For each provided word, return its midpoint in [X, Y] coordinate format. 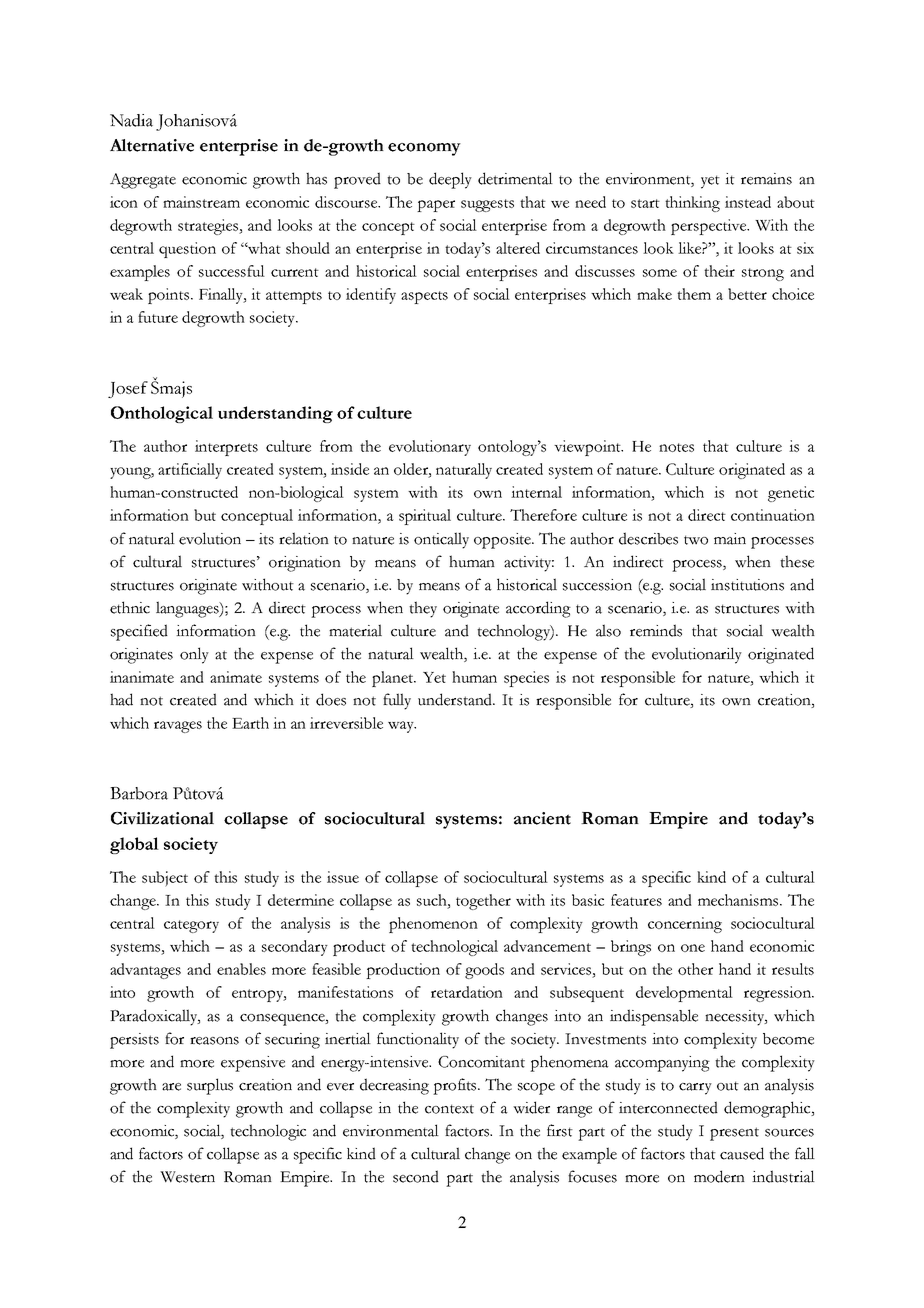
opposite [503, 541]
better [747, 294]
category [191, 926]
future [158, 317]
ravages [178, 727]
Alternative [152, 145]
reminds [656, 630]
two [696, 540]
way [402, 727]
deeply [450, 180]
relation [304, 538]
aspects [424, 297]
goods [484, 971]
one [693, 948]
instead [748, 202]
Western [187, 1177]
